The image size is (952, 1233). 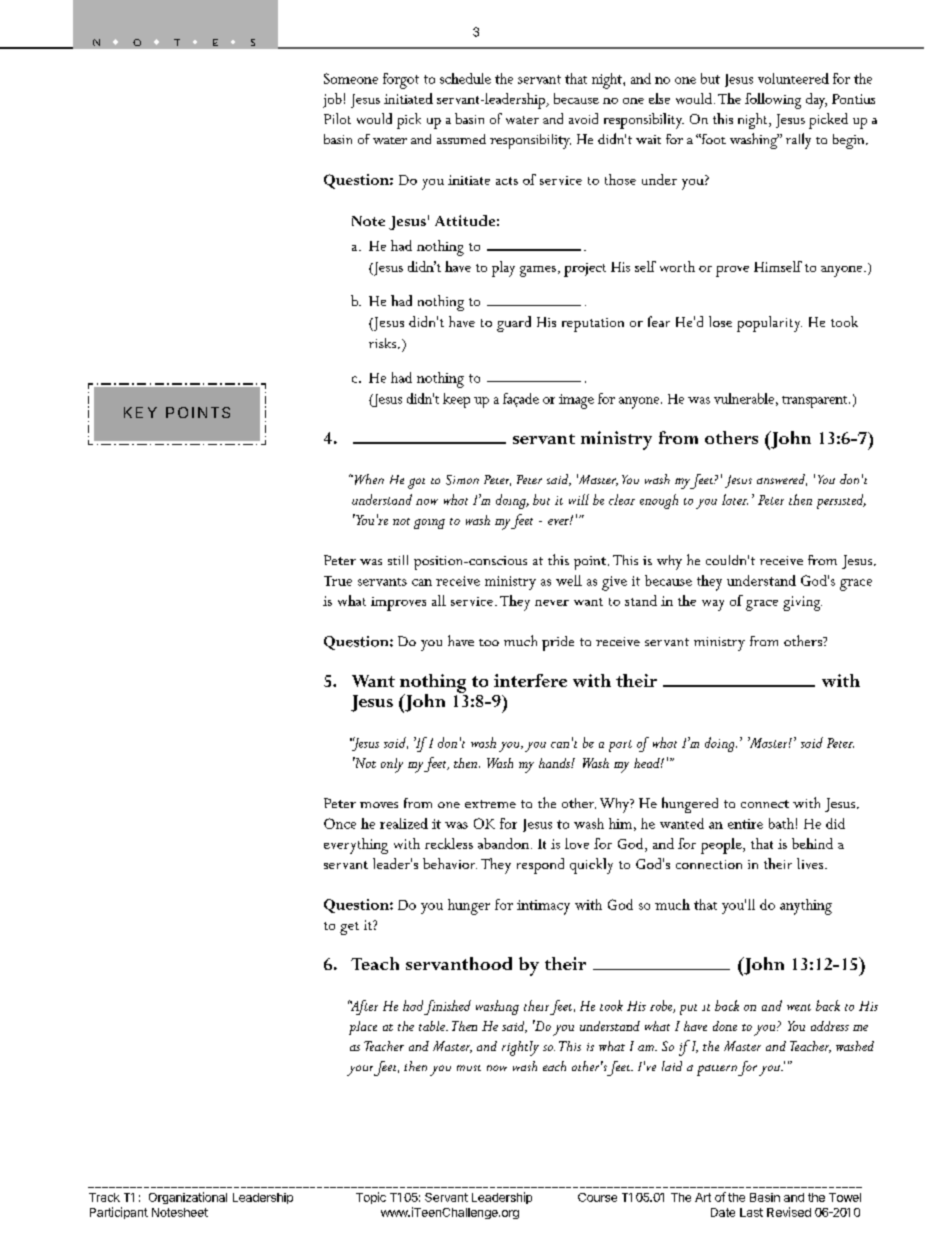 What do you see at coordinates (461, 139) in the screenshot?
I see `assumed` at bounding box center [461, 139].
